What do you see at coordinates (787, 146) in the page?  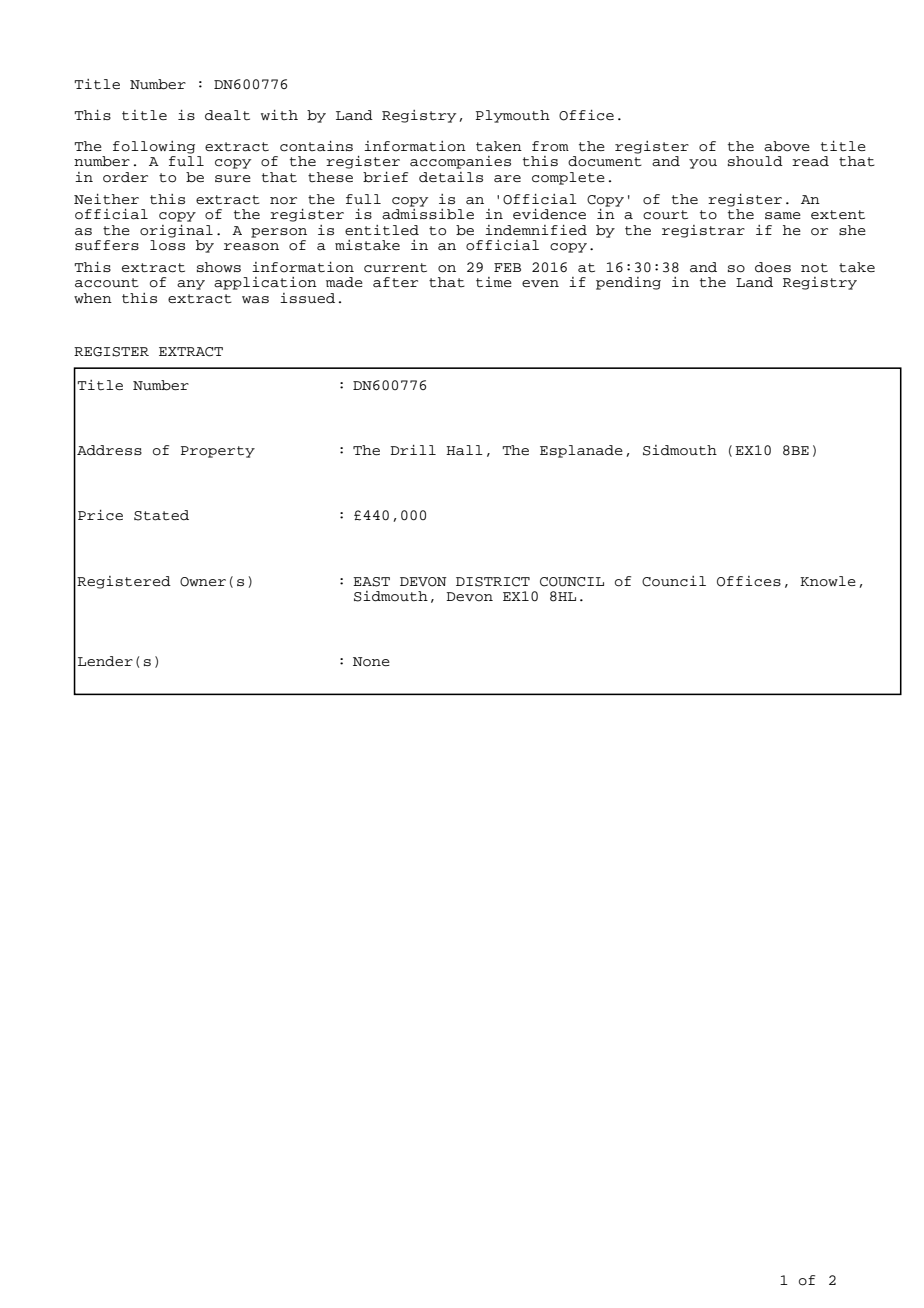 I see `above` at bounding box center [787, 146].
